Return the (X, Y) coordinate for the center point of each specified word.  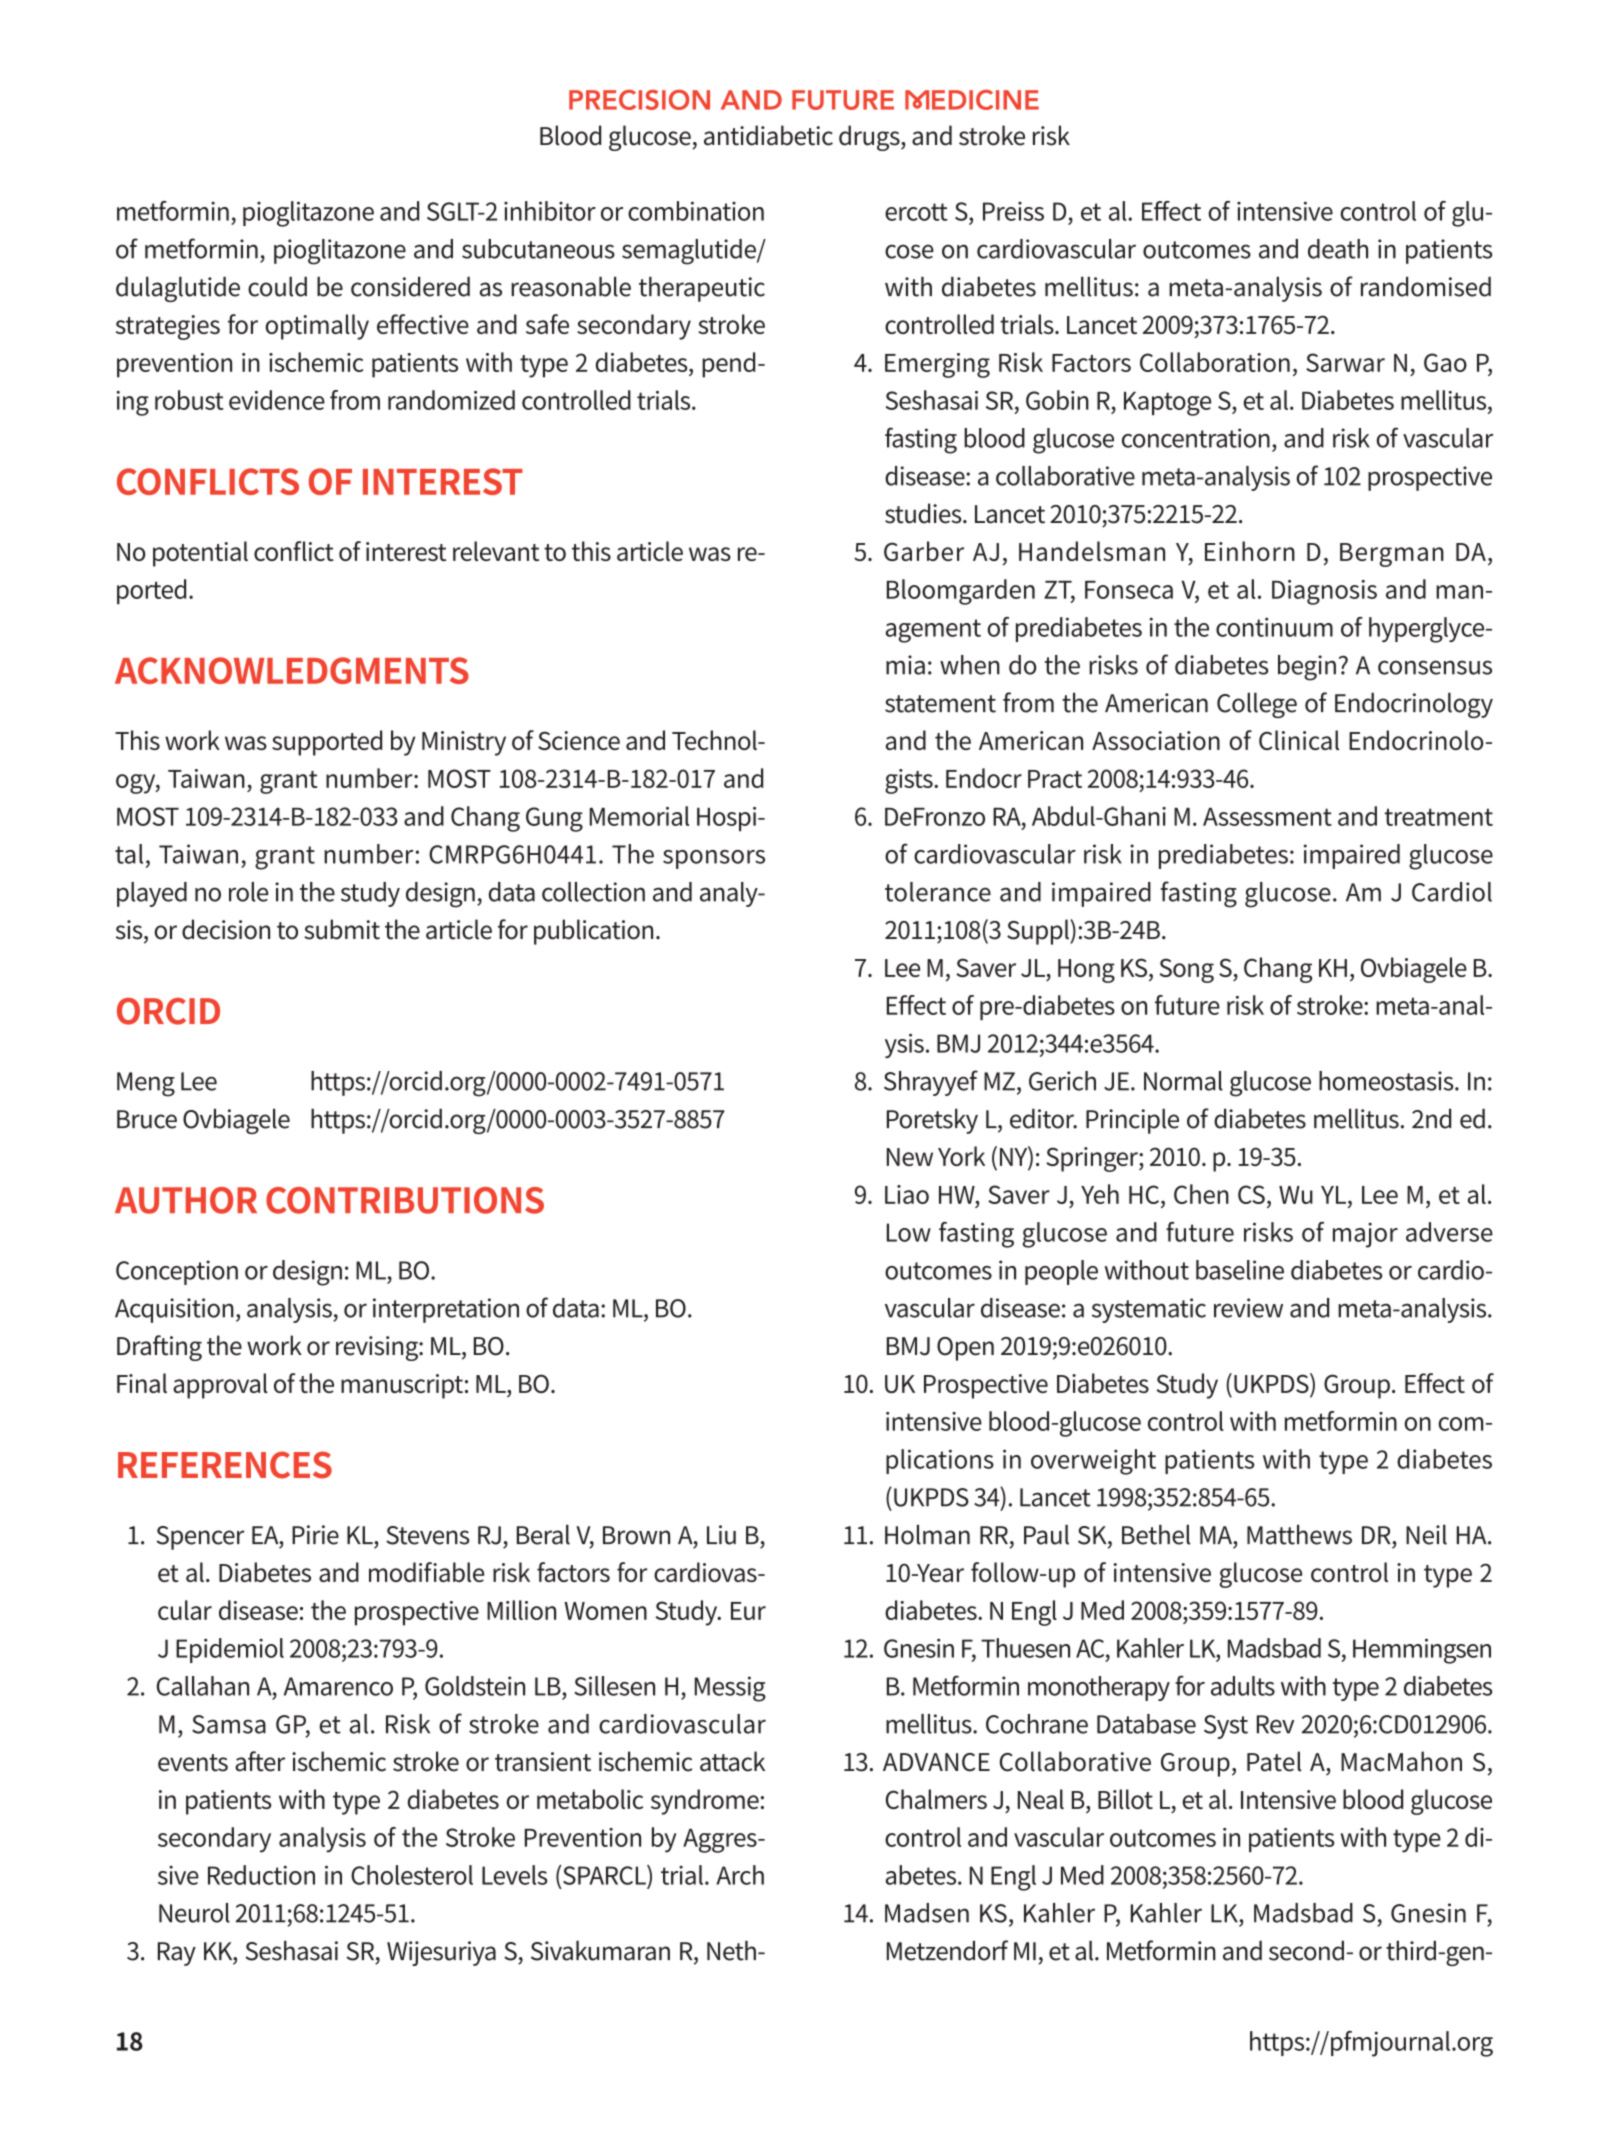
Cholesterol (412, 1875)
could (277, 286)
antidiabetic (768, 135)
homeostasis (1387, 1081)
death (1338, 249)
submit (342, 929)
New (910, 1157)
